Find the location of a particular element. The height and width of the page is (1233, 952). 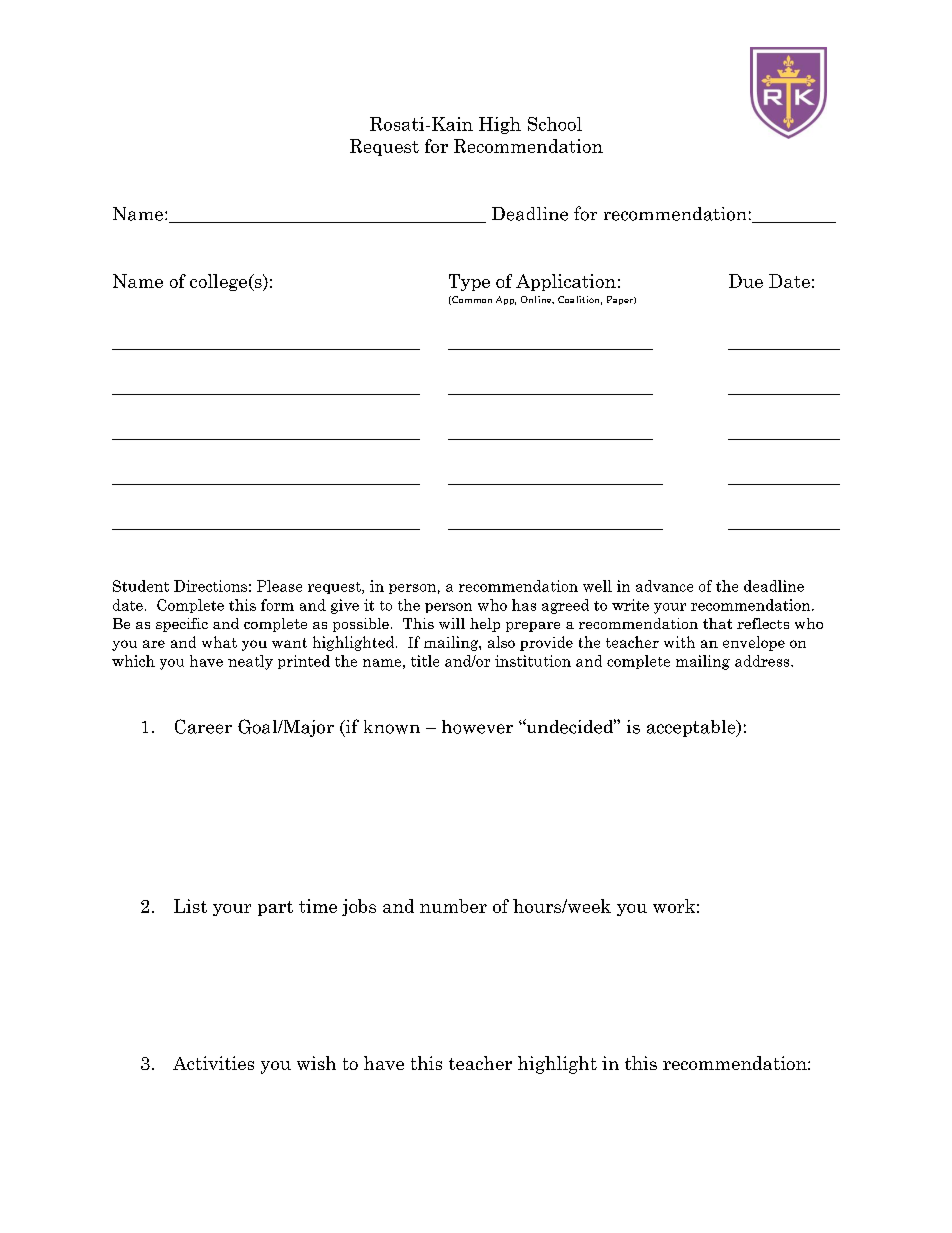

has is located at coordinates (524, 605).
